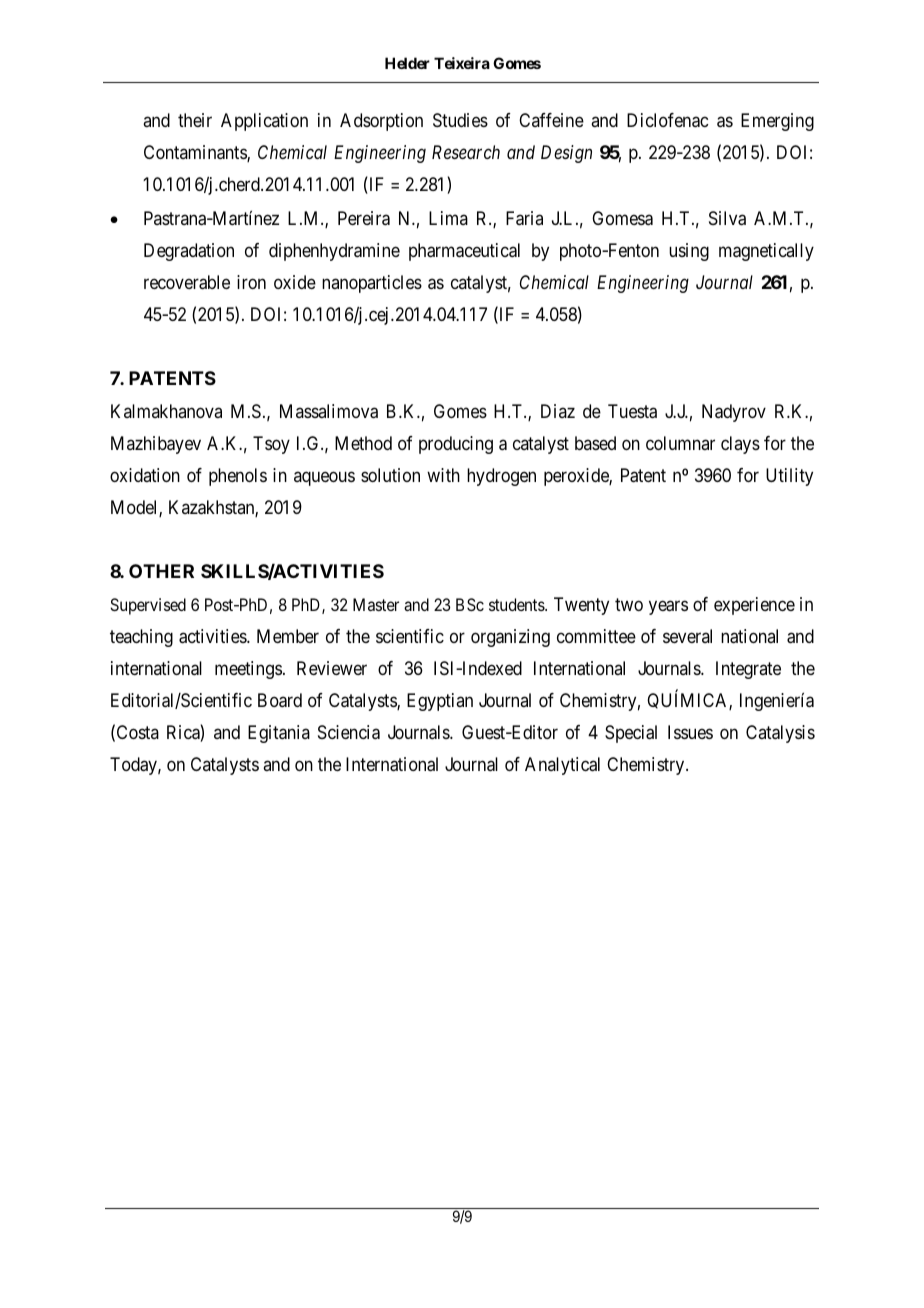 The image size is (924, 1308). Describe the element at coordinates (789, 477) in the screenshot. I see `Utility` at that location.
